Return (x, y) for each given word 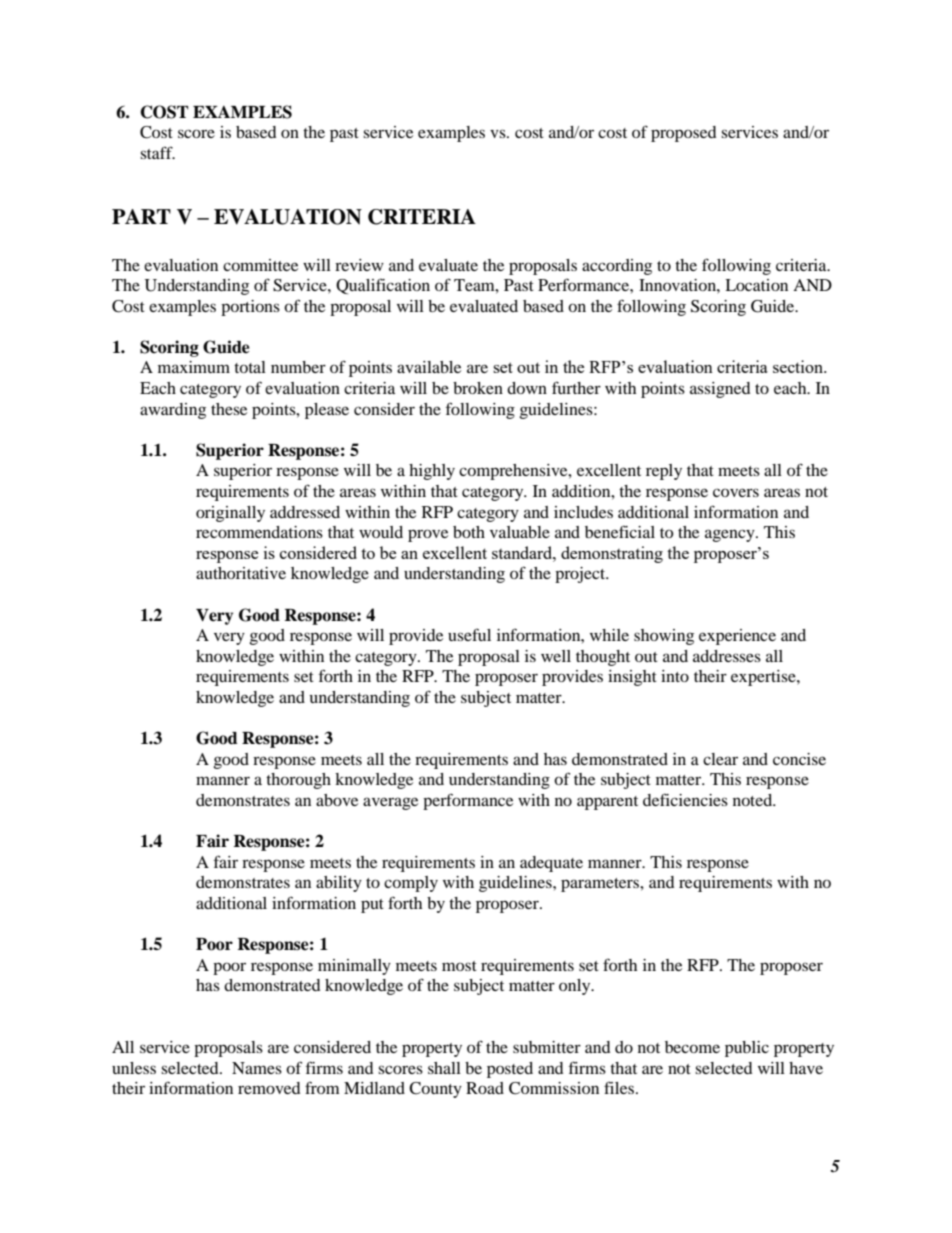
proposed (684, 134)
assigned (720, 390)
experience (737, 637)
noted (754, 800)
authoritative (241, 573)
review (359, 265)
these (229, 409)
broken (478, 388)
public (747, 1049)
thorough (298, 781)
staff (157, 152)
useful (469, 634)
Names (257, 1068)
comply (411, 884)
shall (444, 1068)
